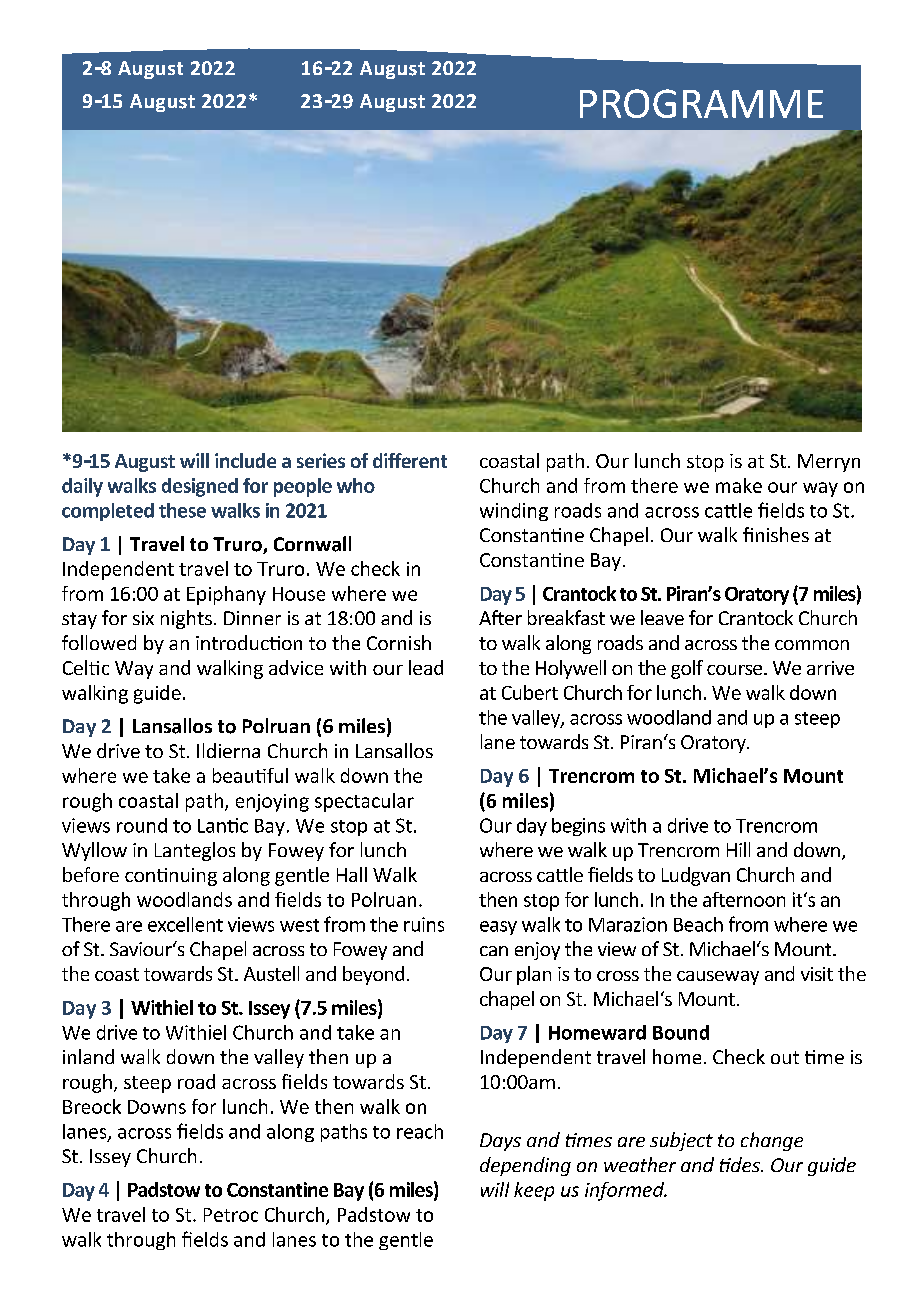  What do you see at coordinates (364, 802) in the screenshot?
I see `spectacular` at bounding box center [364, 802].
